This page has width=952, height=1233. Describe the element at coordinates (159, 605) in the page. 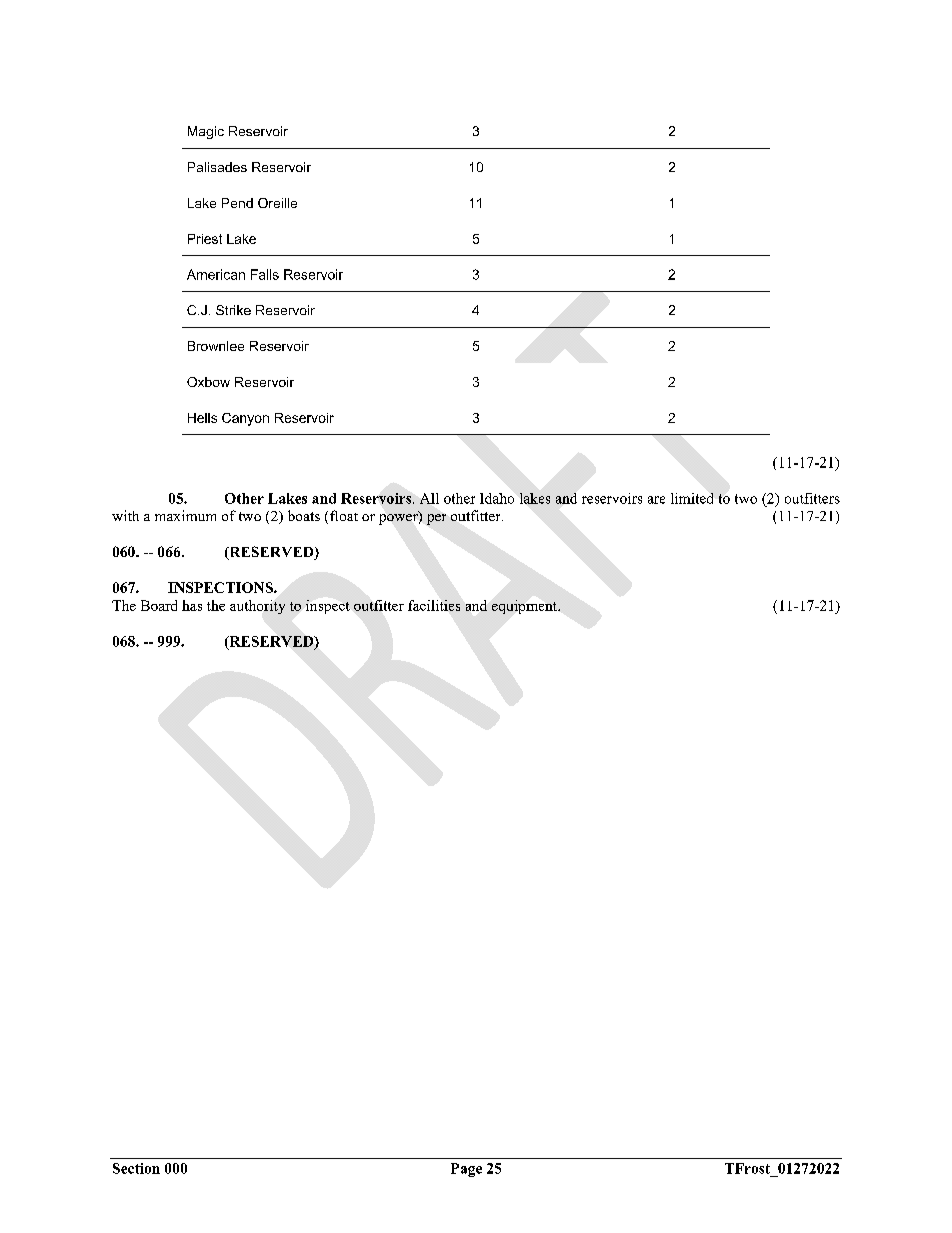

I see `Board` at that location.
